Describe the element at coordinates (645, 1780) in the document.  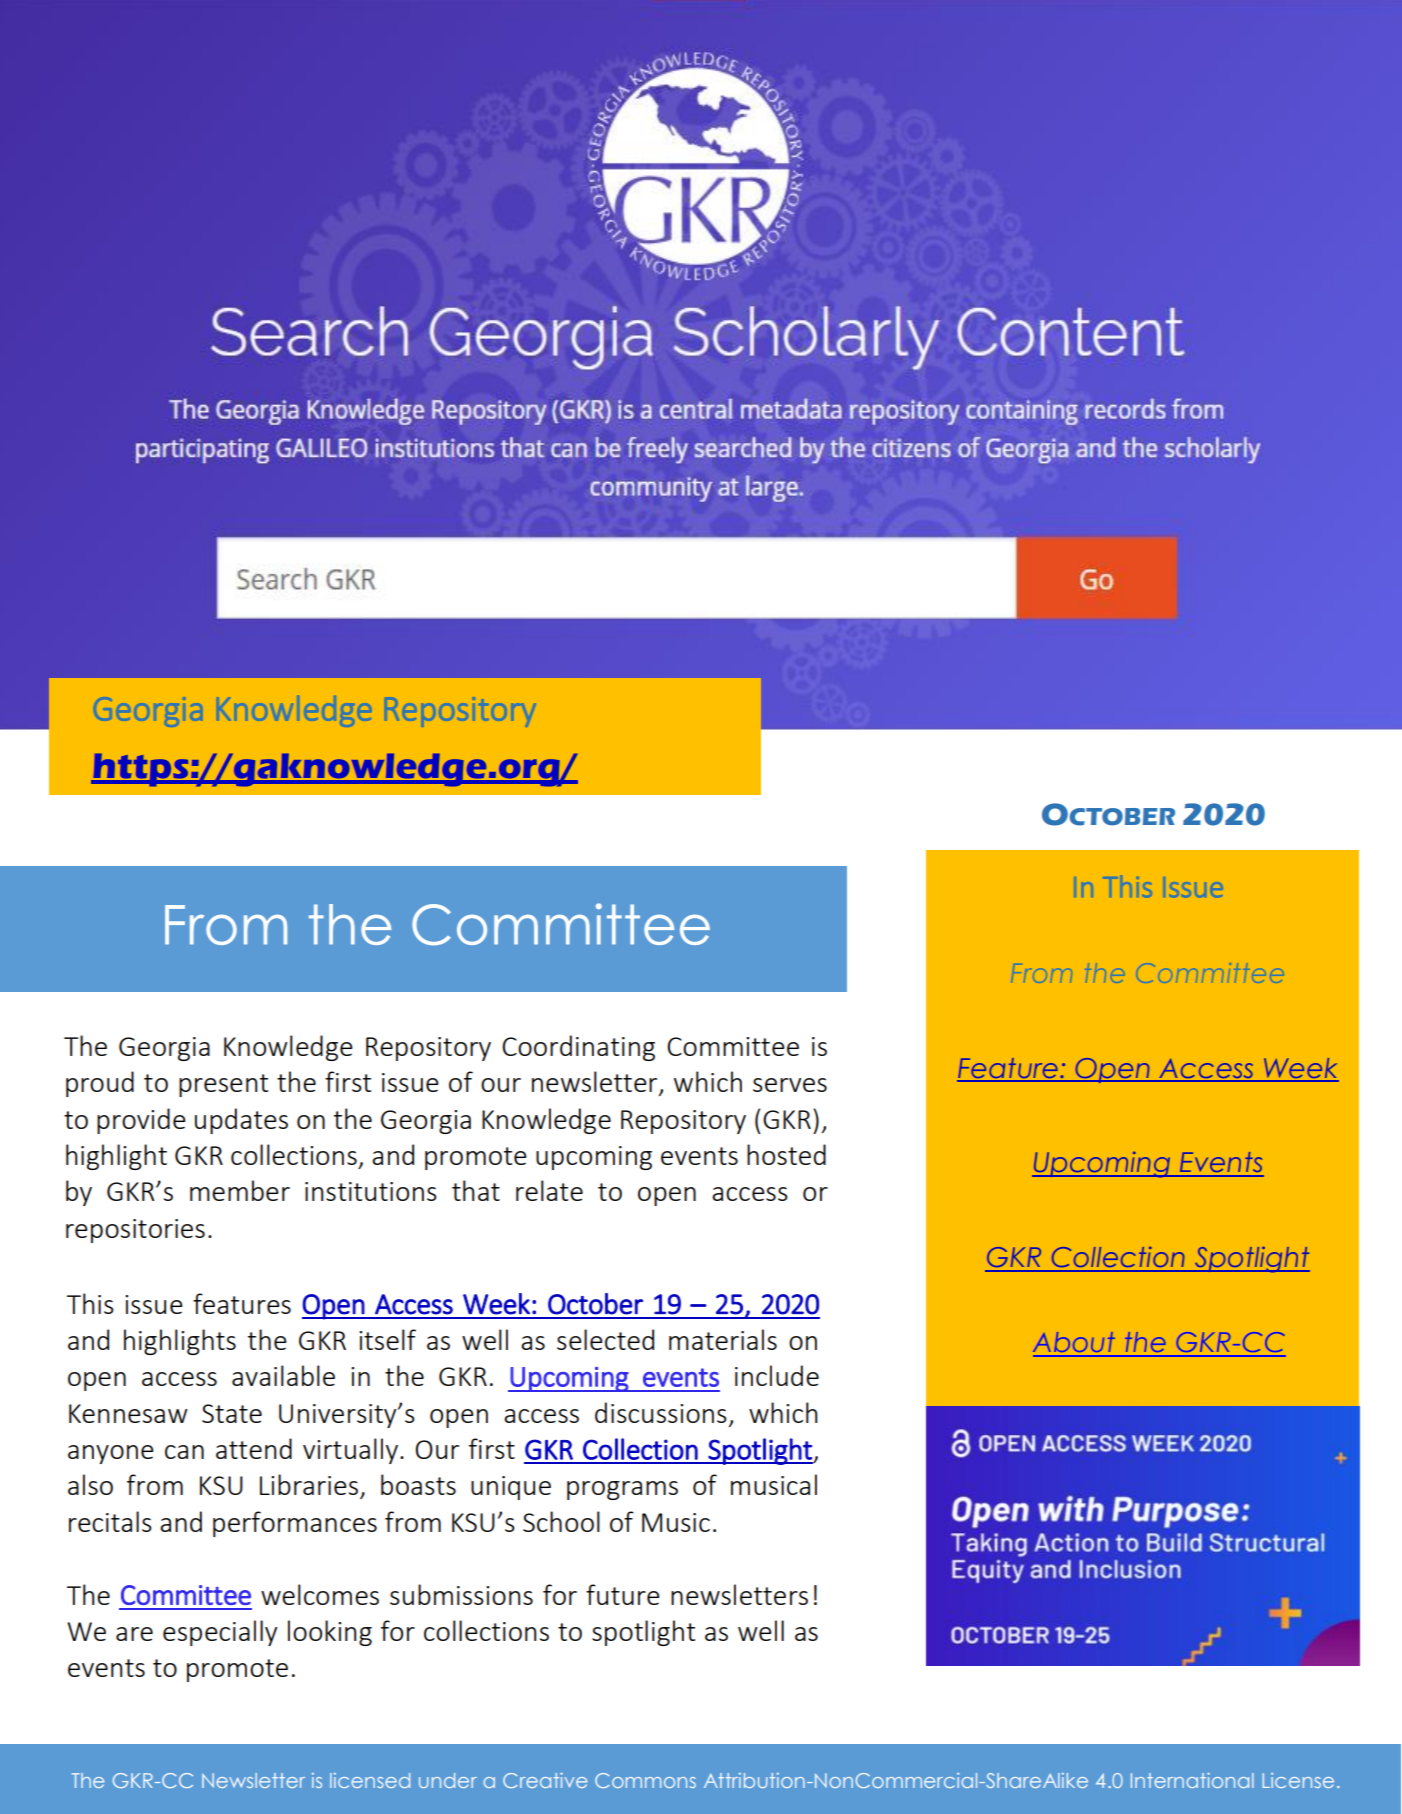
I see `Commons` at that location.
